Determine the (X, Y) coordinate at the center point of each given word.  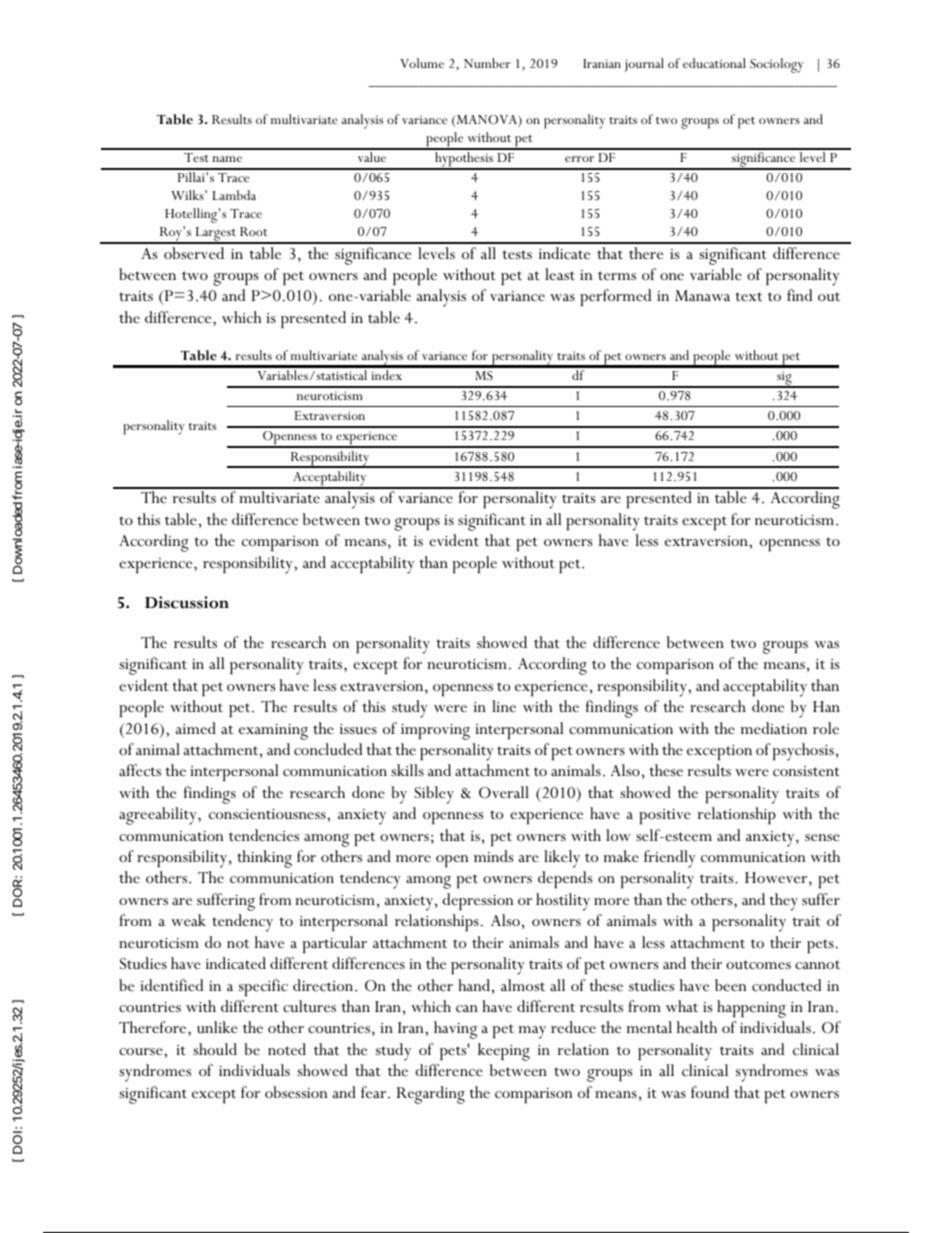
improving (435, 732)
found (710, 1092)
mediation (773, 728)
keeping (504, 1052)
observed (194, 253)
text (748, 296)
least (560, 274)
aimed (196, 728)
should (215, 1049)
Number (487, 63)
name (227, 159)
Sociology (776, 65)
